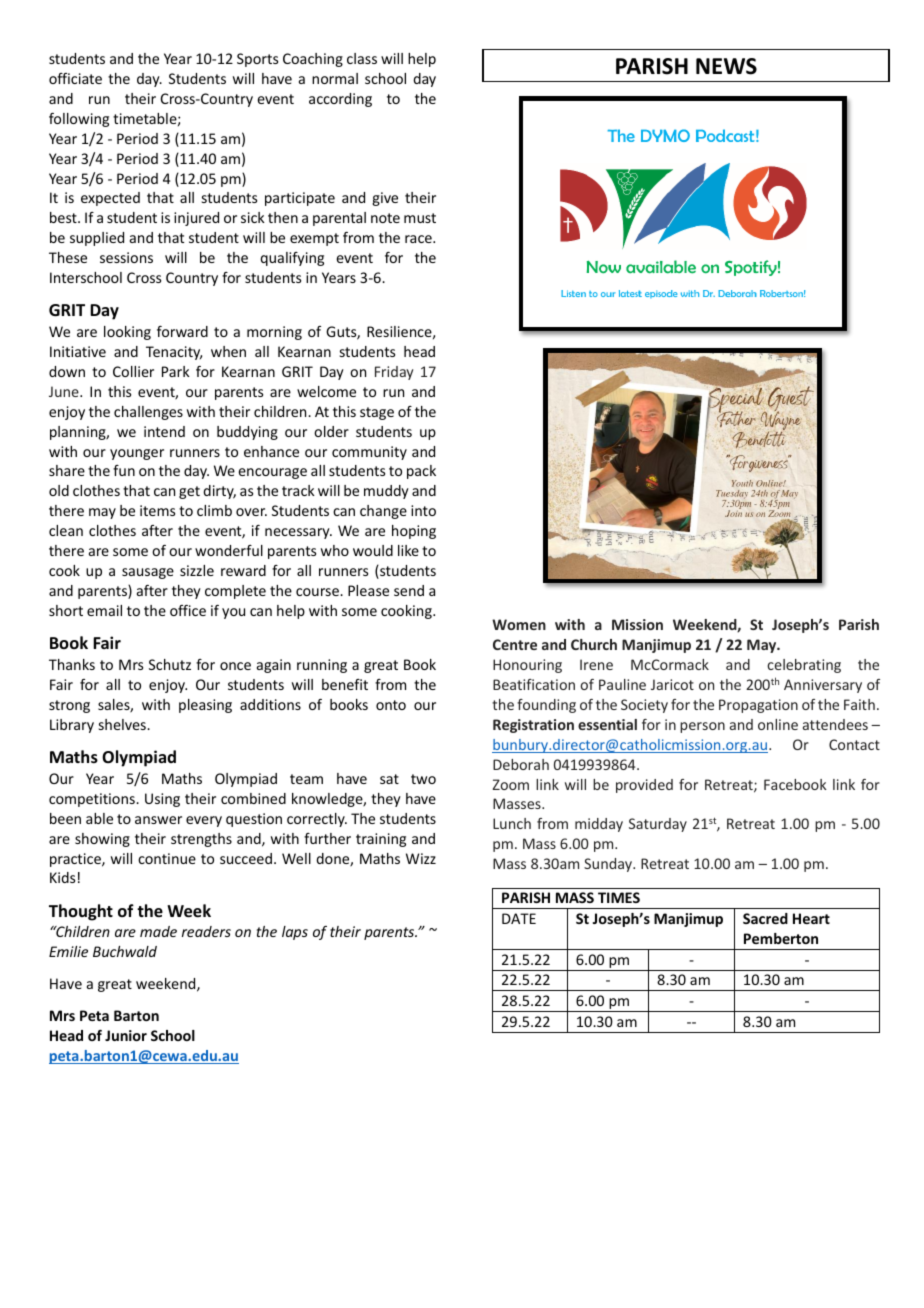  Describe the element at coordinates (778, 724) in the screenshot. I see `online` at that location.
